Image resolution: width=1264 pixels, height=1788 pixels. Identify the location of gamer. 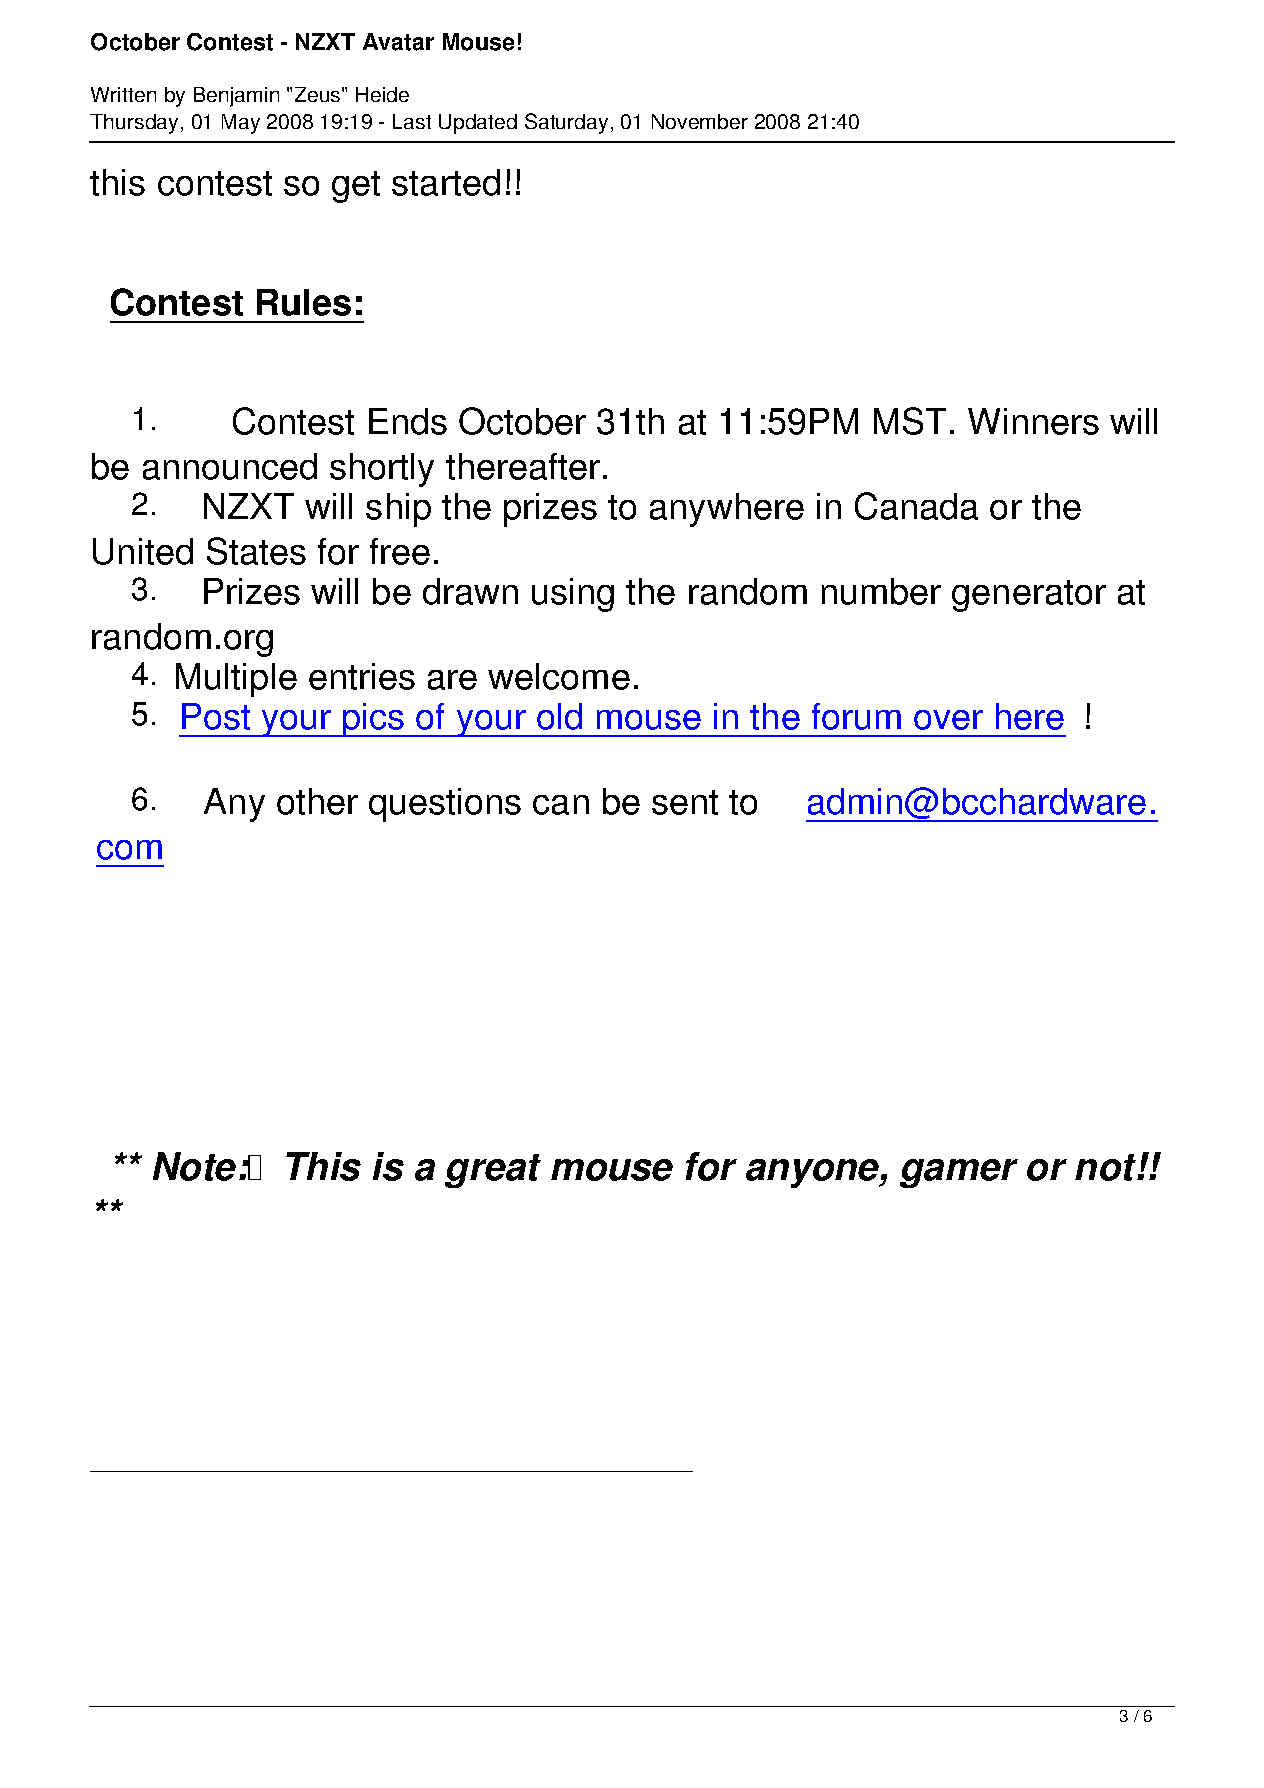
(959, 1173).
